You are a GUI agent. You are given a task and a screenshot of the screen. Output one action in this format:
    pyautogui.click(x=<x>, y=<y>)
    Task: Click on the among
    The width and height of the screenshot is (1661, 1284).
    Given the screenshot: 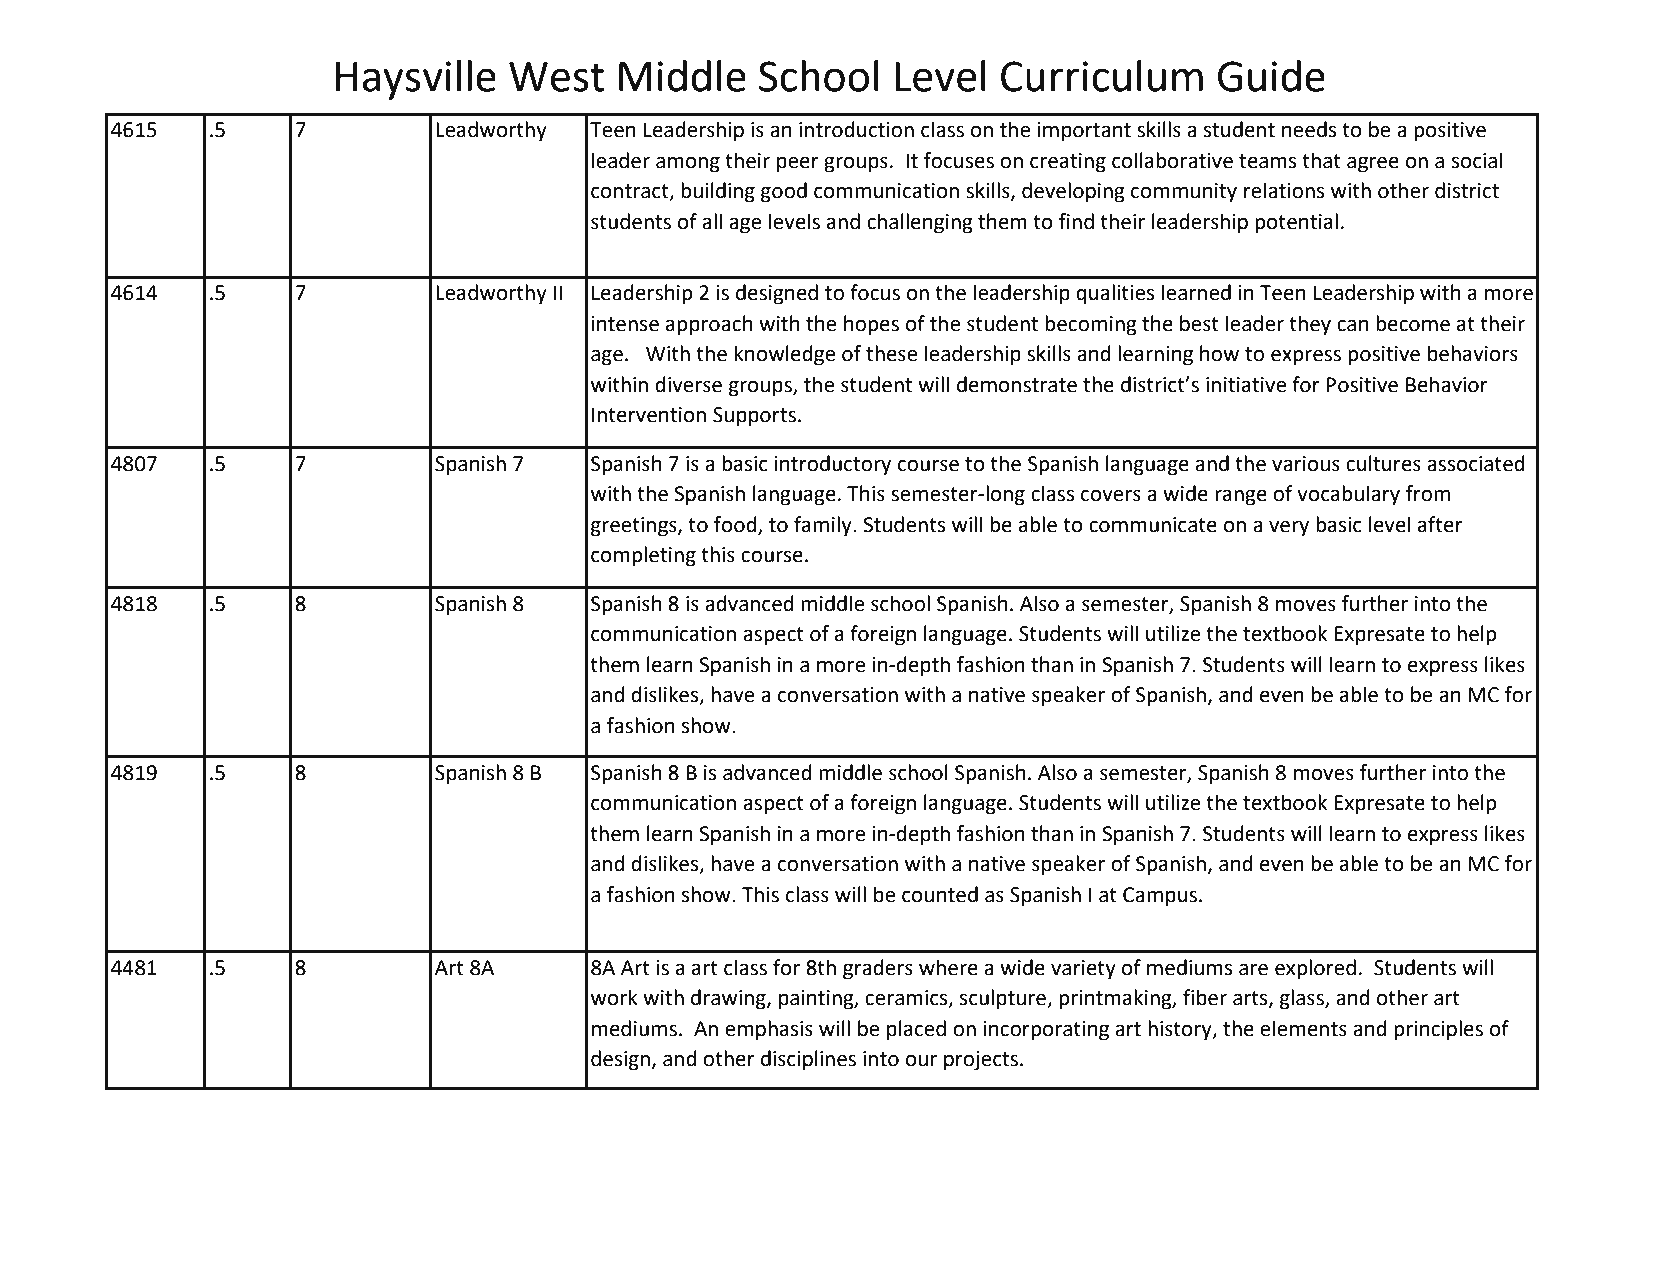 What is the action you would take?
    pyautogui.click(x=688, y=164)
